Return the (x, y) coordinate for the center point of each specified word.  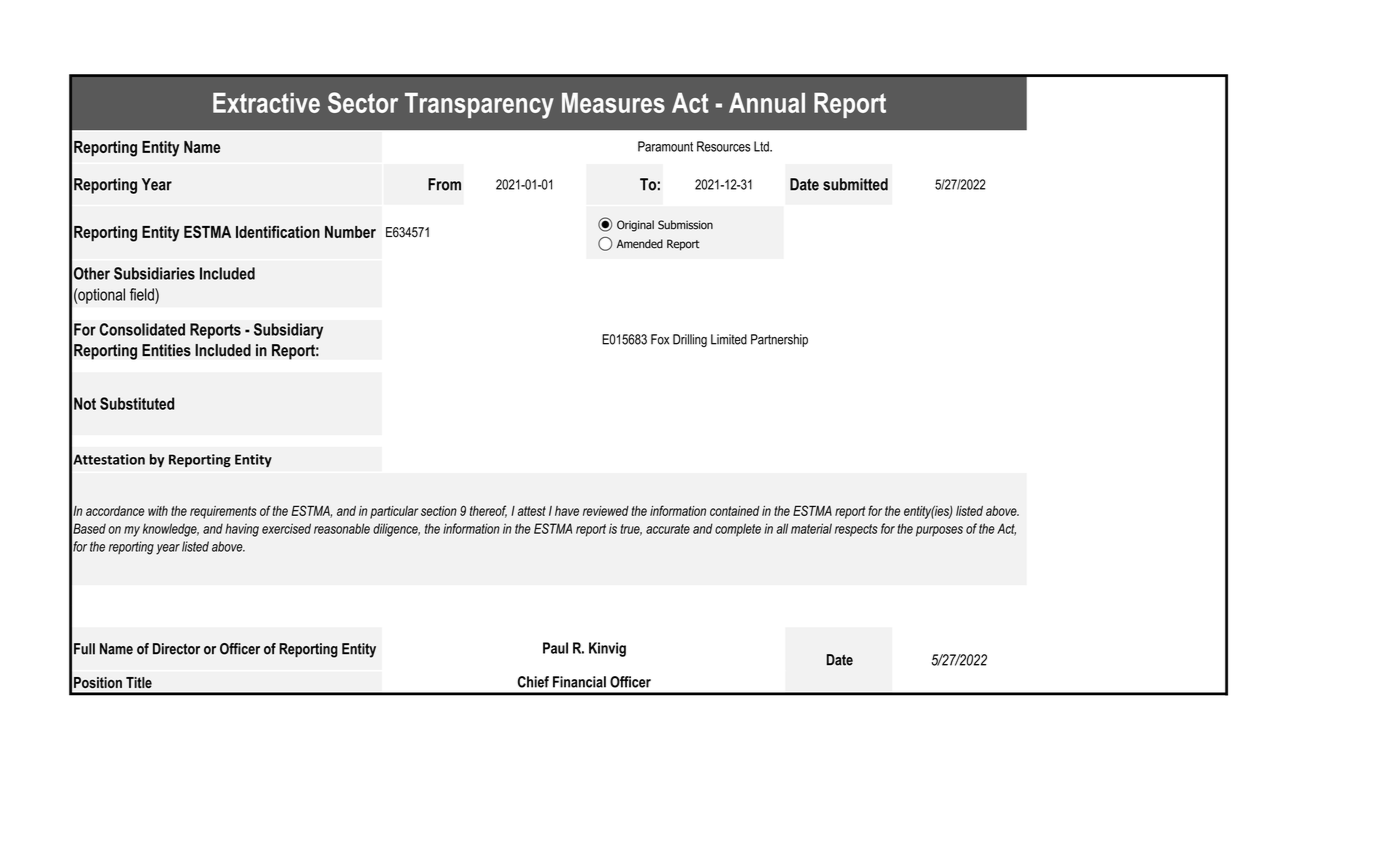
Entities (166, 350)
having (242, 530)
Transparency (479, 106)
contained (735, 511)
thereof (488, 511)
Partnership (779, 340)
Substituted (137, 403)
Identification (278, 231)
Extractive (266, 103)
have (567, 511)
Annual (767, 103)
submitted (855, 184)
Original (635, 226)
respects (856, 530)
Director (176, 649)
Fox (660, 339)
